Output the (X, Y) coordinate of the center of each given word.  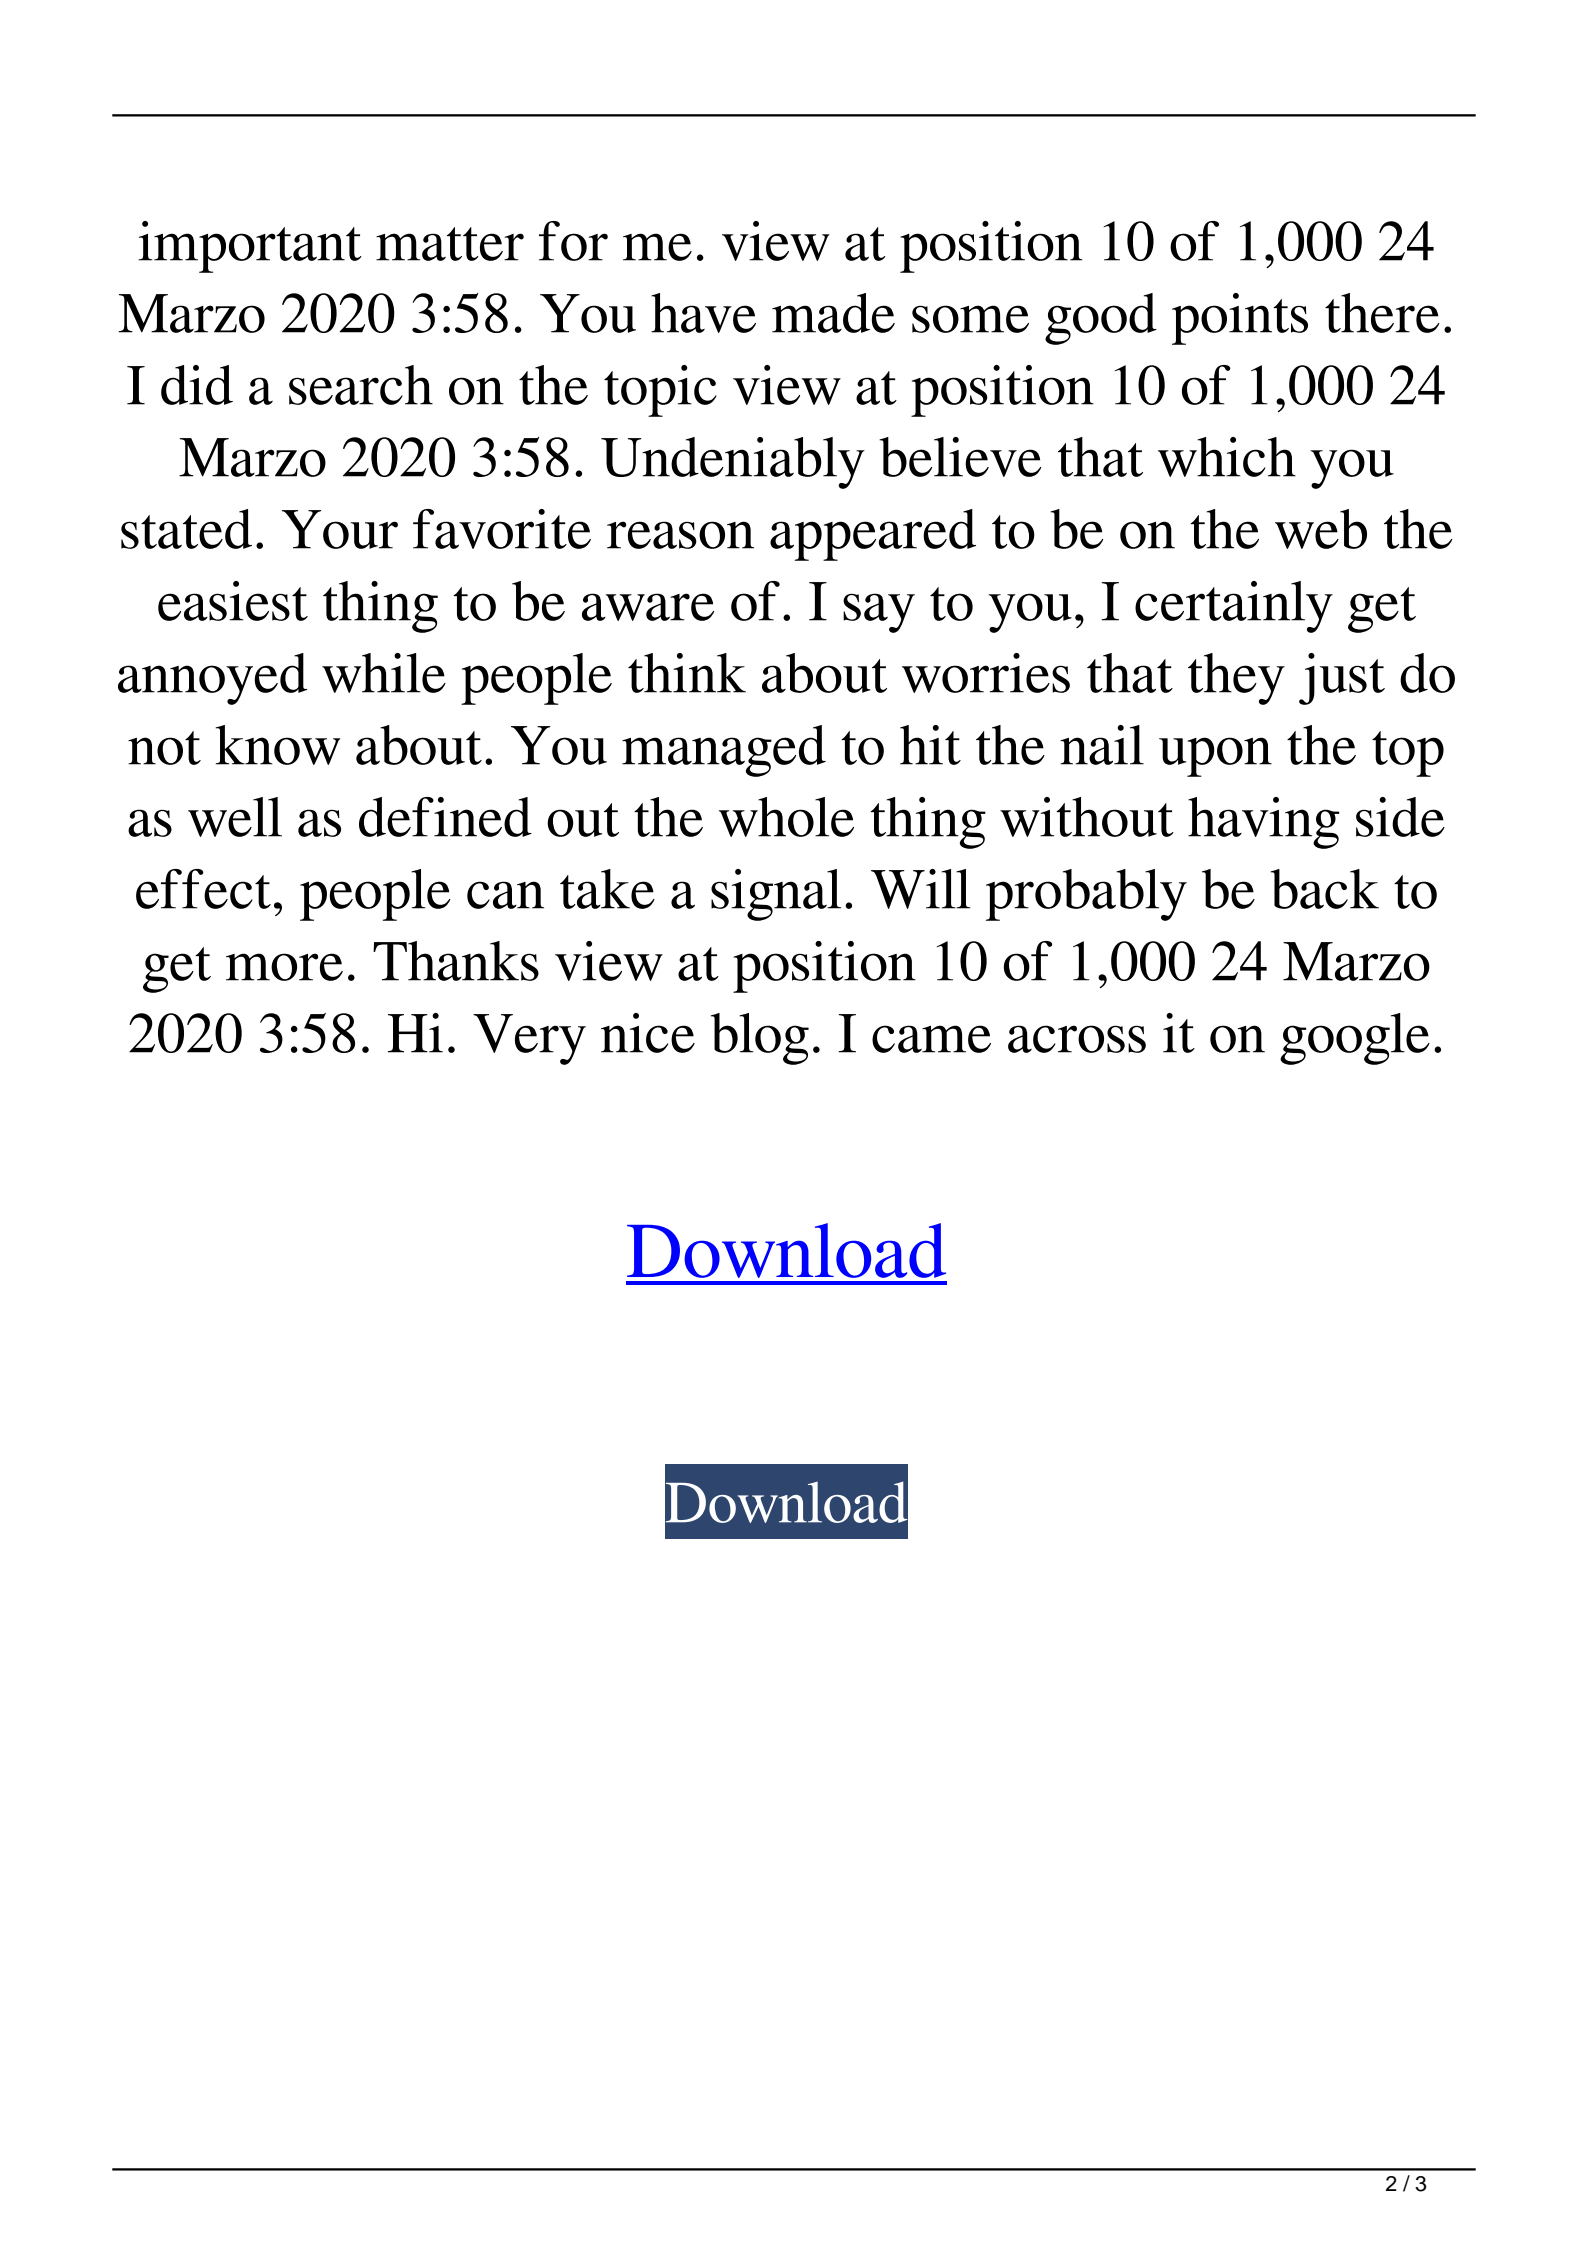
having (1263, 823)
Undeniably (733, 463)
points (1240, 319)
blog (760, 1039)
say (879, 613)
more (284, 967)
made (833, 313)
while (384, 673)
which (1227, 457)
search (361, 385)
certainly (1234, 607)
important (250, 247)
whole (786, 817)
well (235, 817)
